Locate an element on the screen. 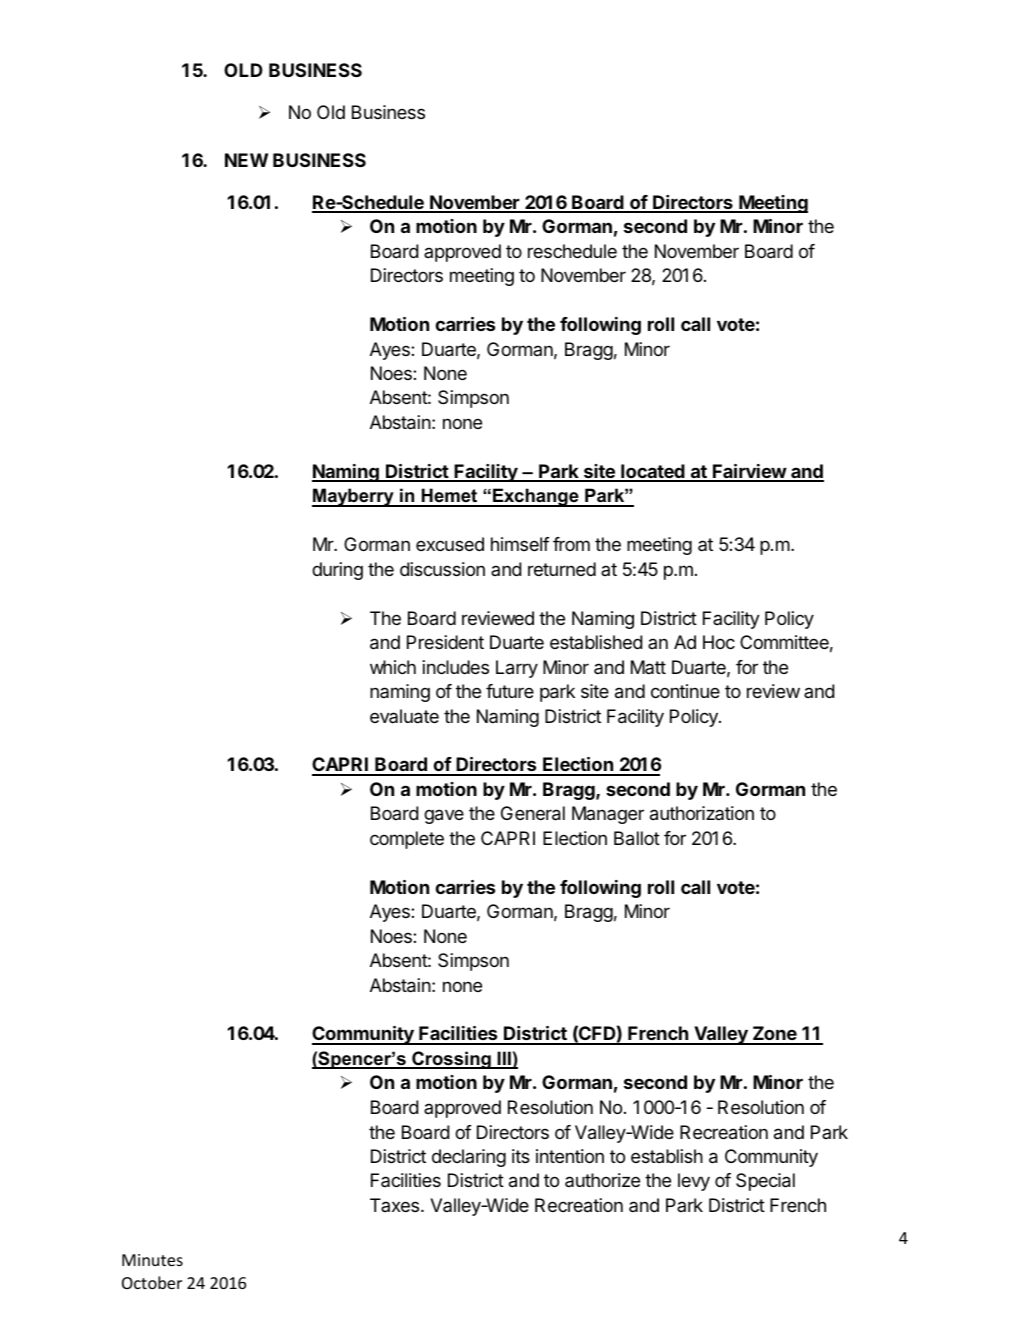  Minutes is located at coordinates (152, 1260).
